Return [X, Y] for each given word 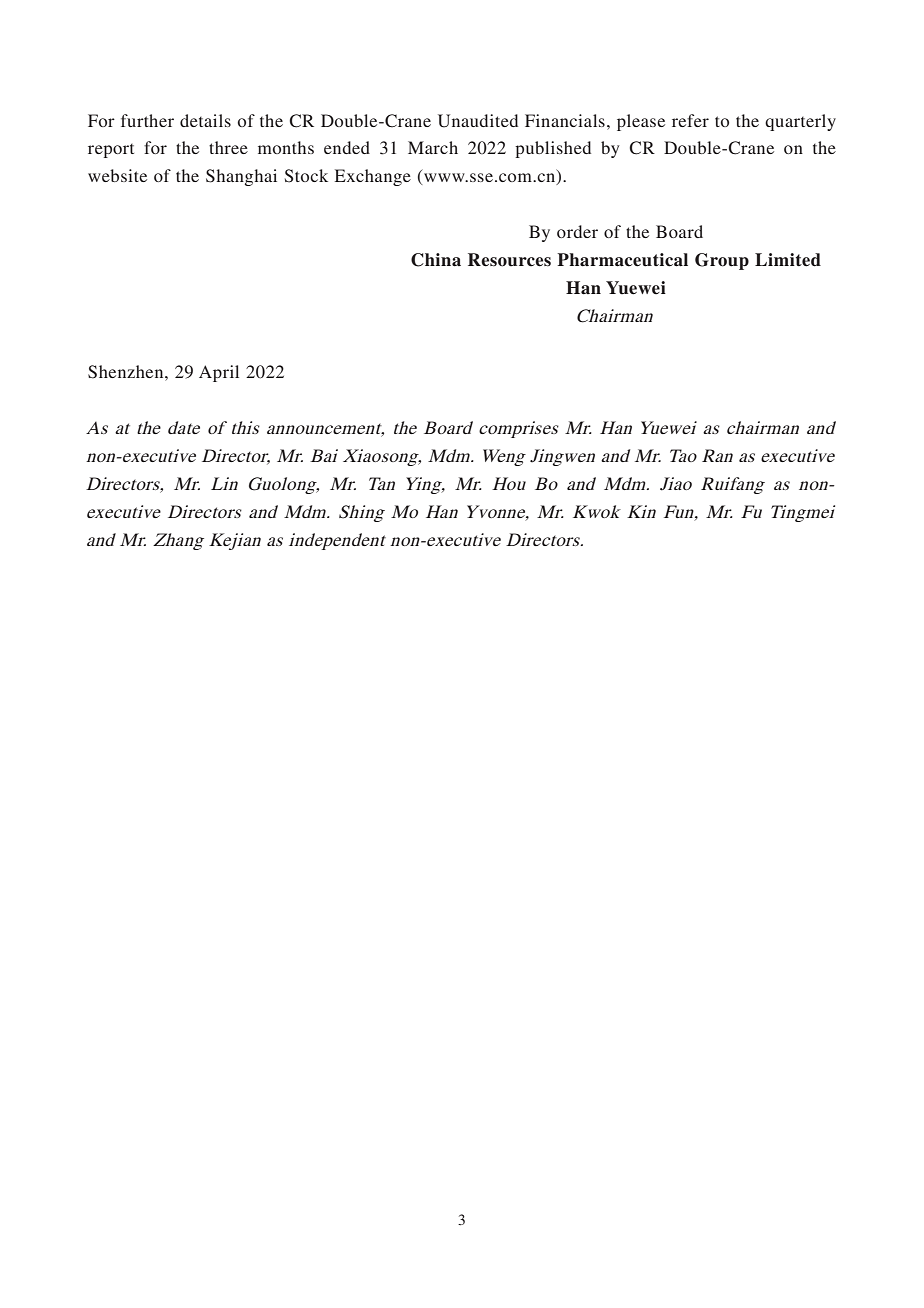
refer [690, 120]
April [219, 373]
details [205, 120]
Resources [509, 260]
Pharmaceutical [622, 260]
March [433, 147]
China [436, 260]
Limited [788, 260]
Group [722, 261]
